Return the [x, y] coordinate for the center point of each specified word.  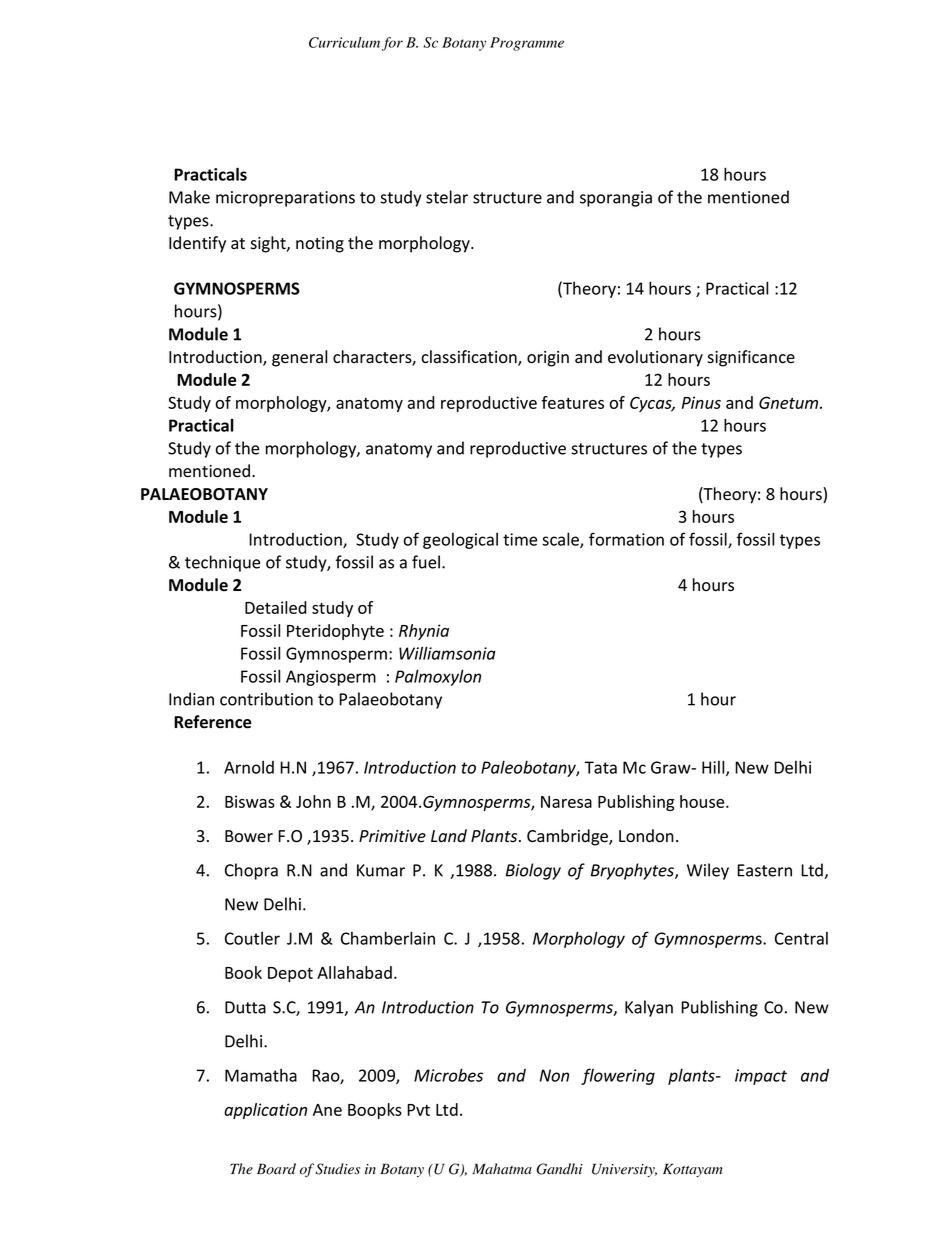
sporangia [616, 199]
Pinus [701, 402]
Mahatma [502, 1169]
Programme [527, 44]
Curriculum [344, 42]
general [299, 358]
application [265, 1111]
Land [449, 835]
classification [470, 358]
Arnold [249, 767]
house [703, 801]
